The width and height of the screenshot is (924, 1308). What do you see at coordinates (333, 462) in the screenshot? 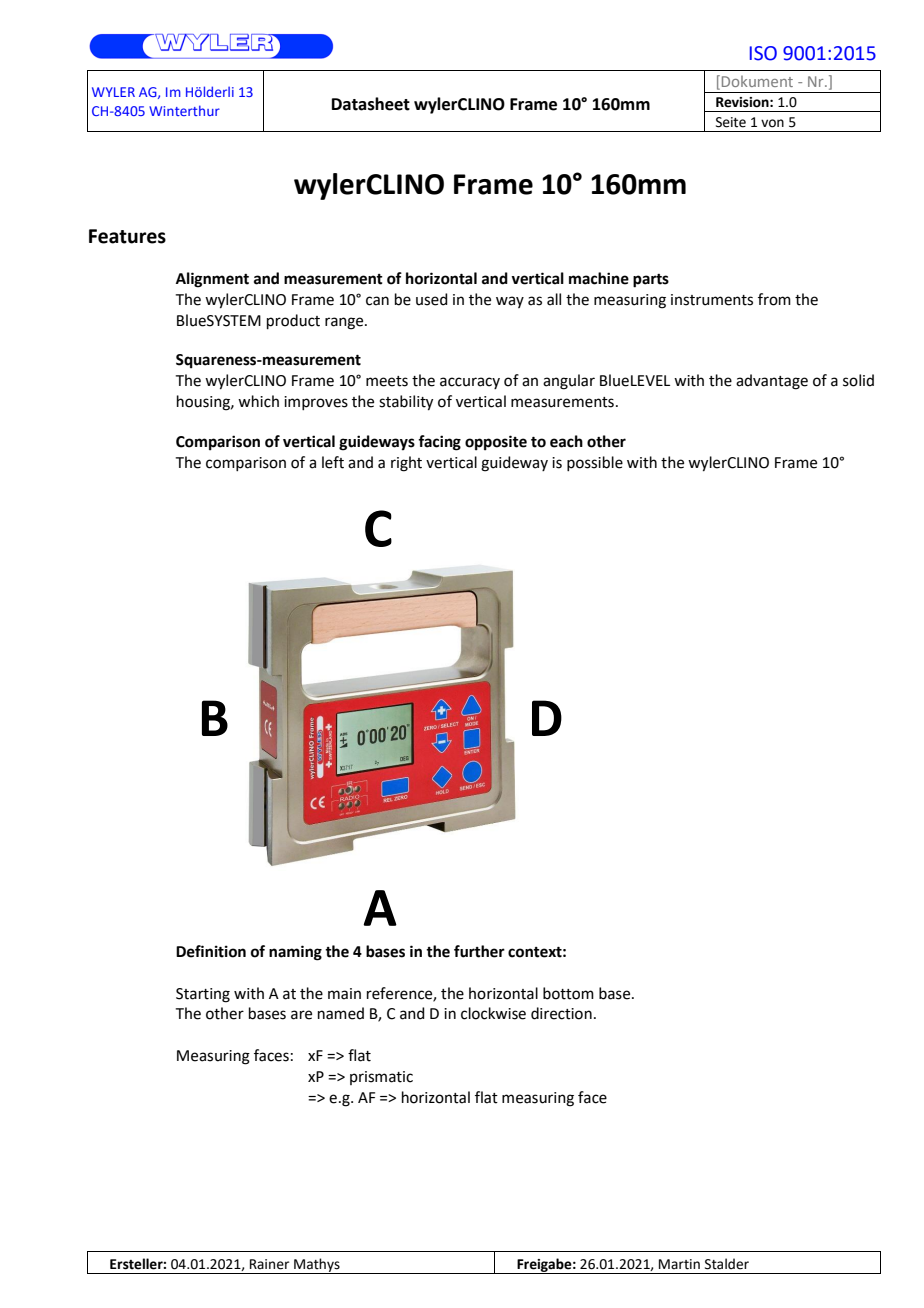
I see `left` at bounding box center [333, 462].
